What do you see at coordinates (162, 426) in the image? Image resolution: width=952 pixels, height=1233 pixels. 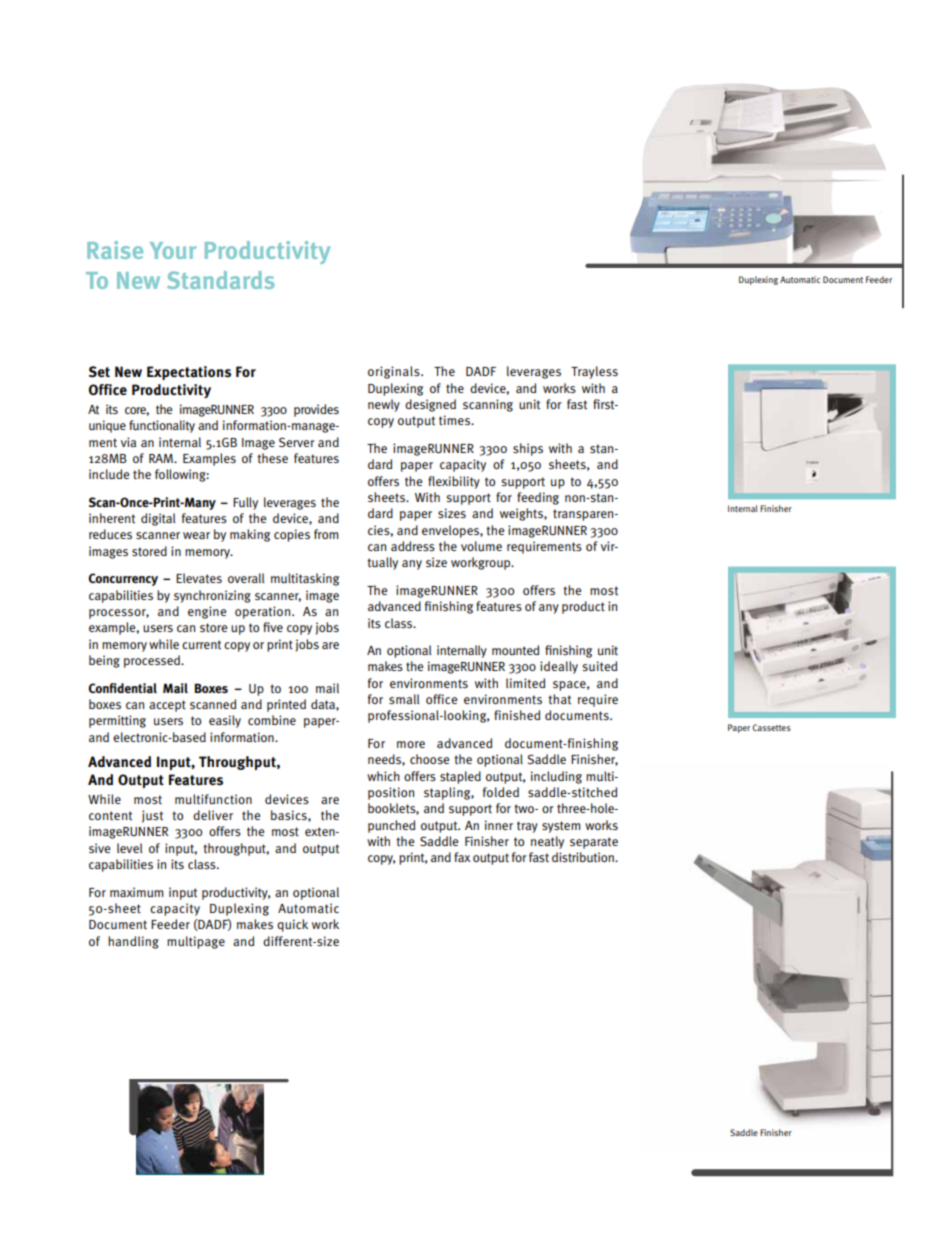 I see `functionality` at bounding box center [162, 426].
